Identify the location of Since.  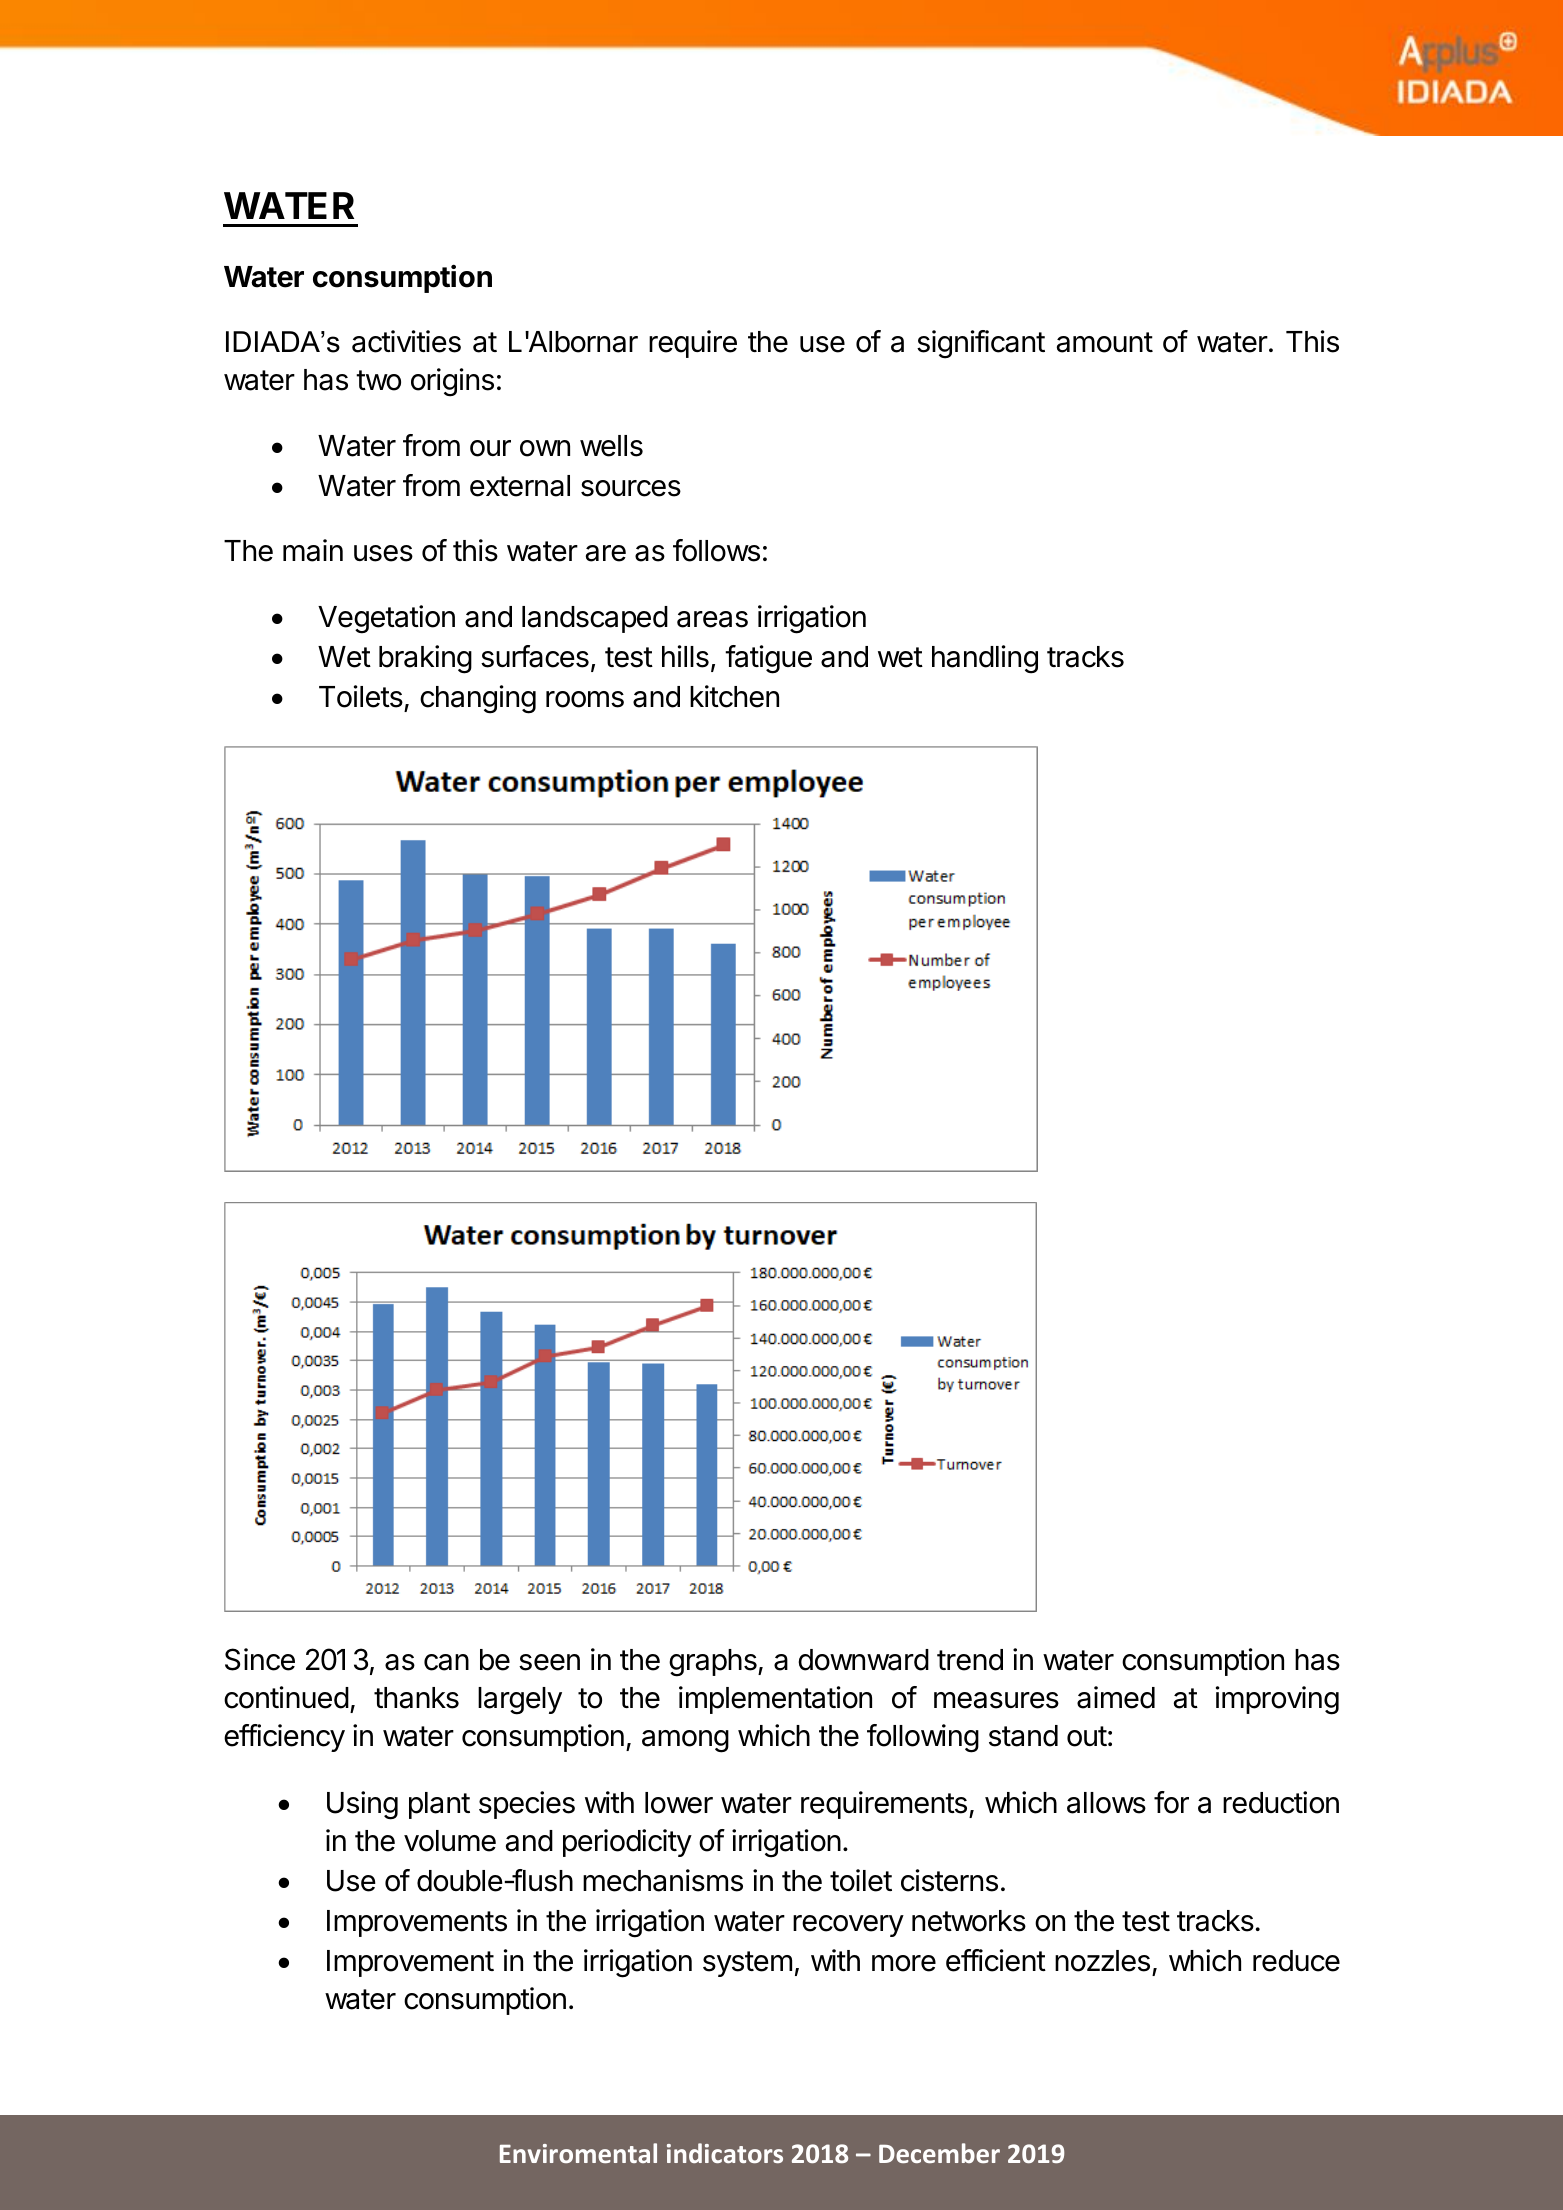
(260, 1659).
